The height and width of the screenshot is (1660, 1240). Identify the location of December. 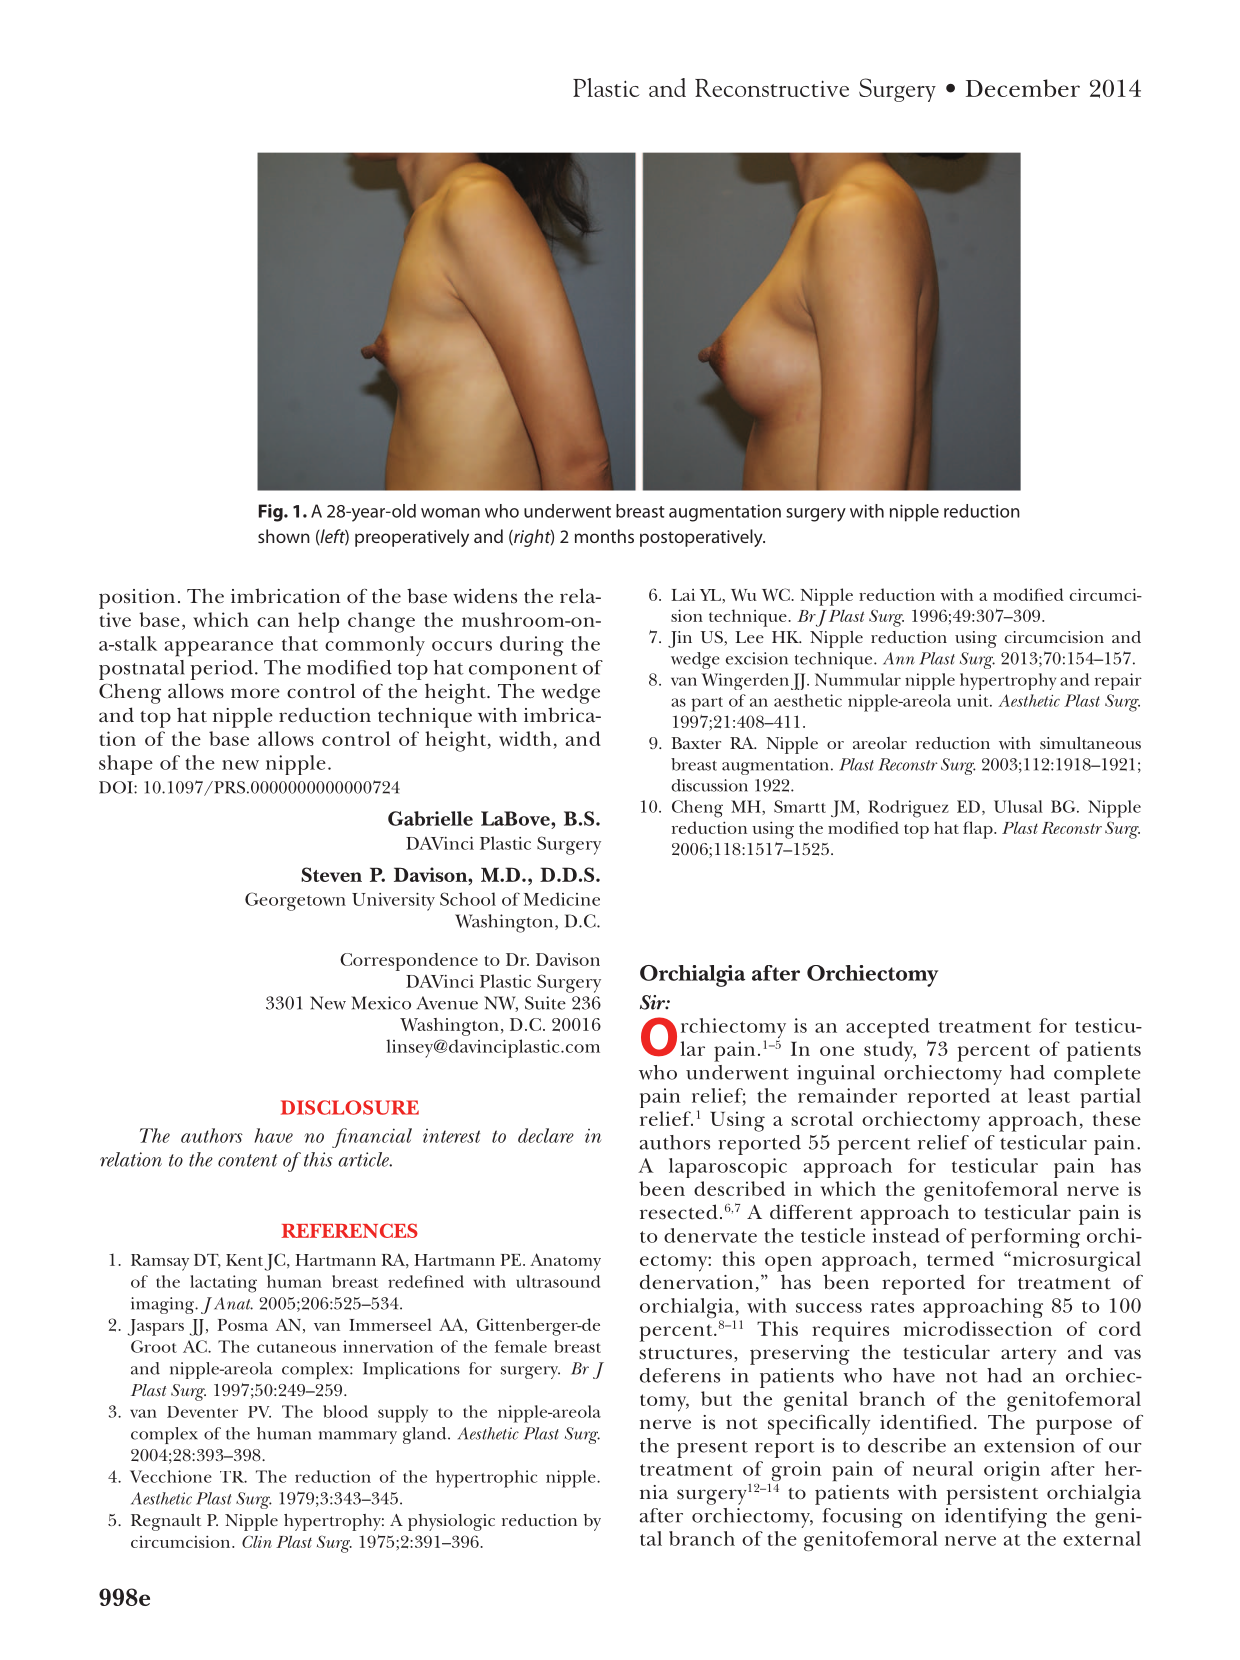
(1023, 88).
